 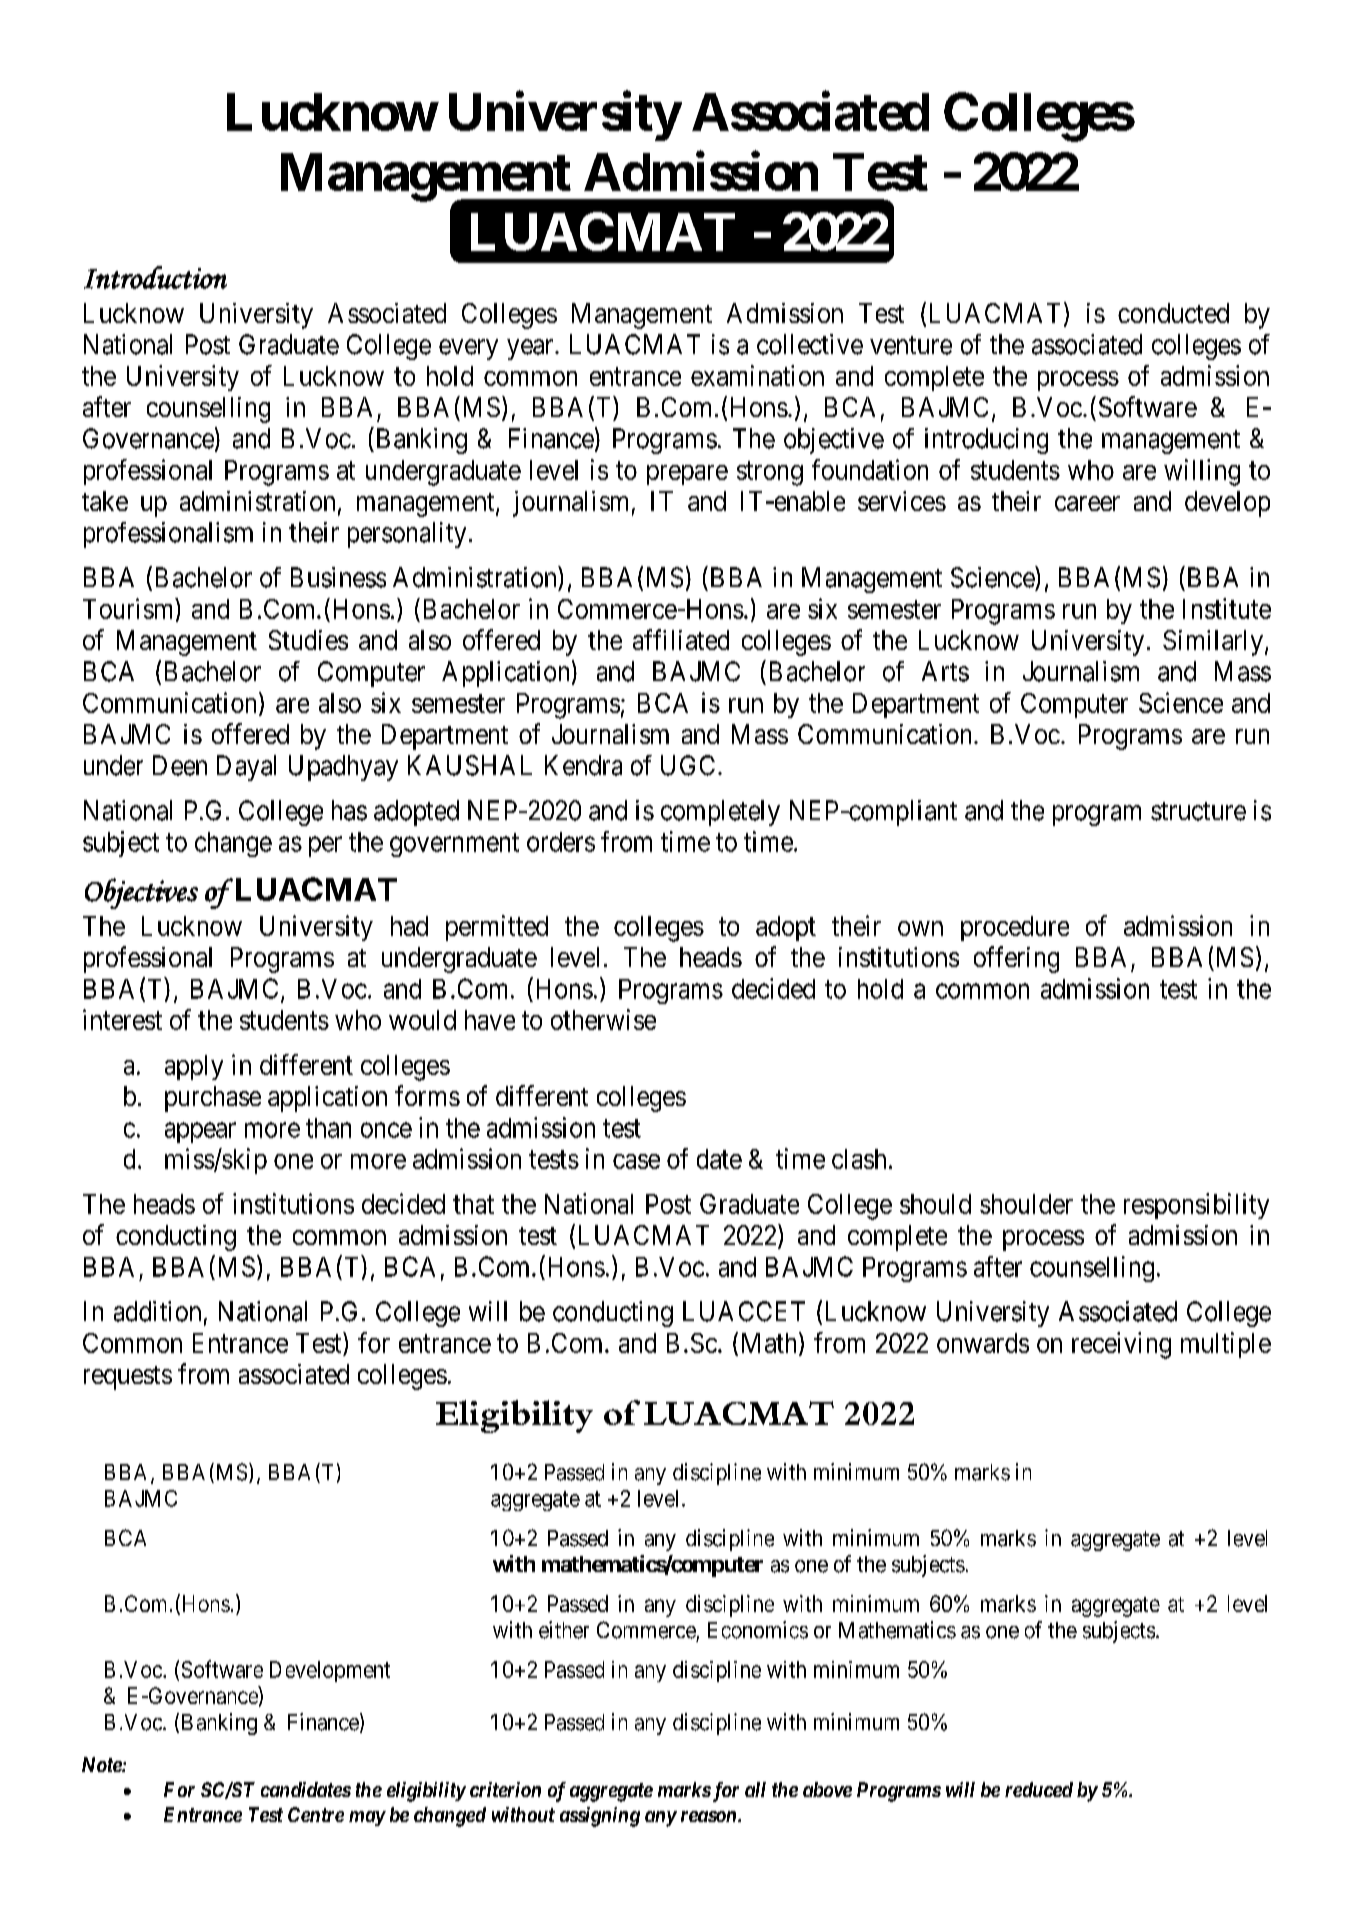 I want to click on examination, so click(x=757, y=375).
